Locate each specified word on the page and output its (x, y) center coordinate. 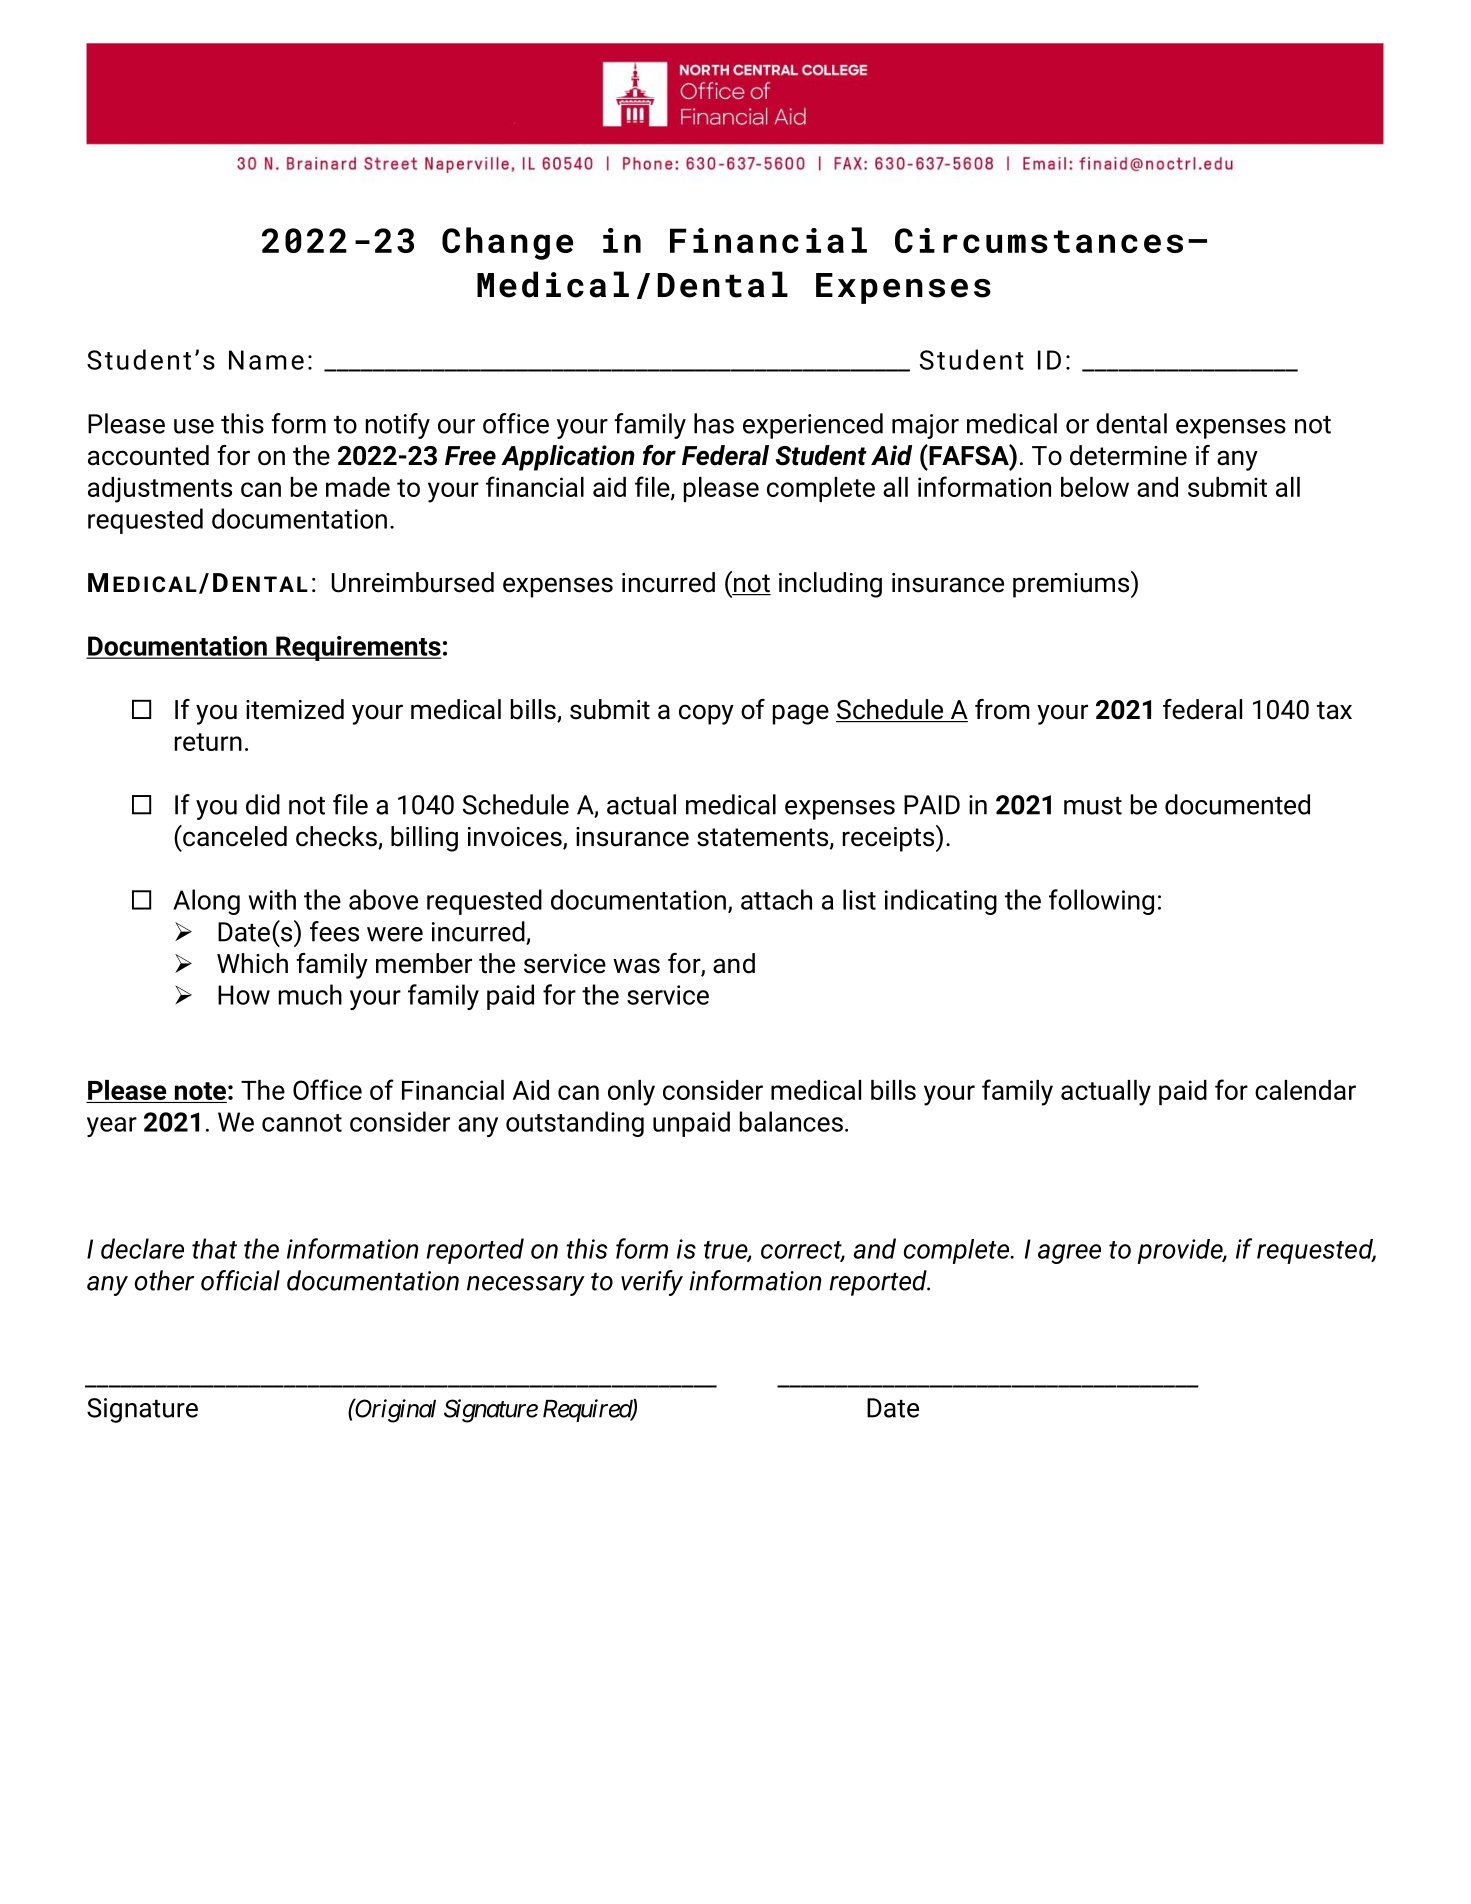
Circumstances (1039, 240)
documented (1237, 804)
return (208, 742)
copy (706, 714)
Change (507, 243)
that (214, 1248)
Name (266, 360)
